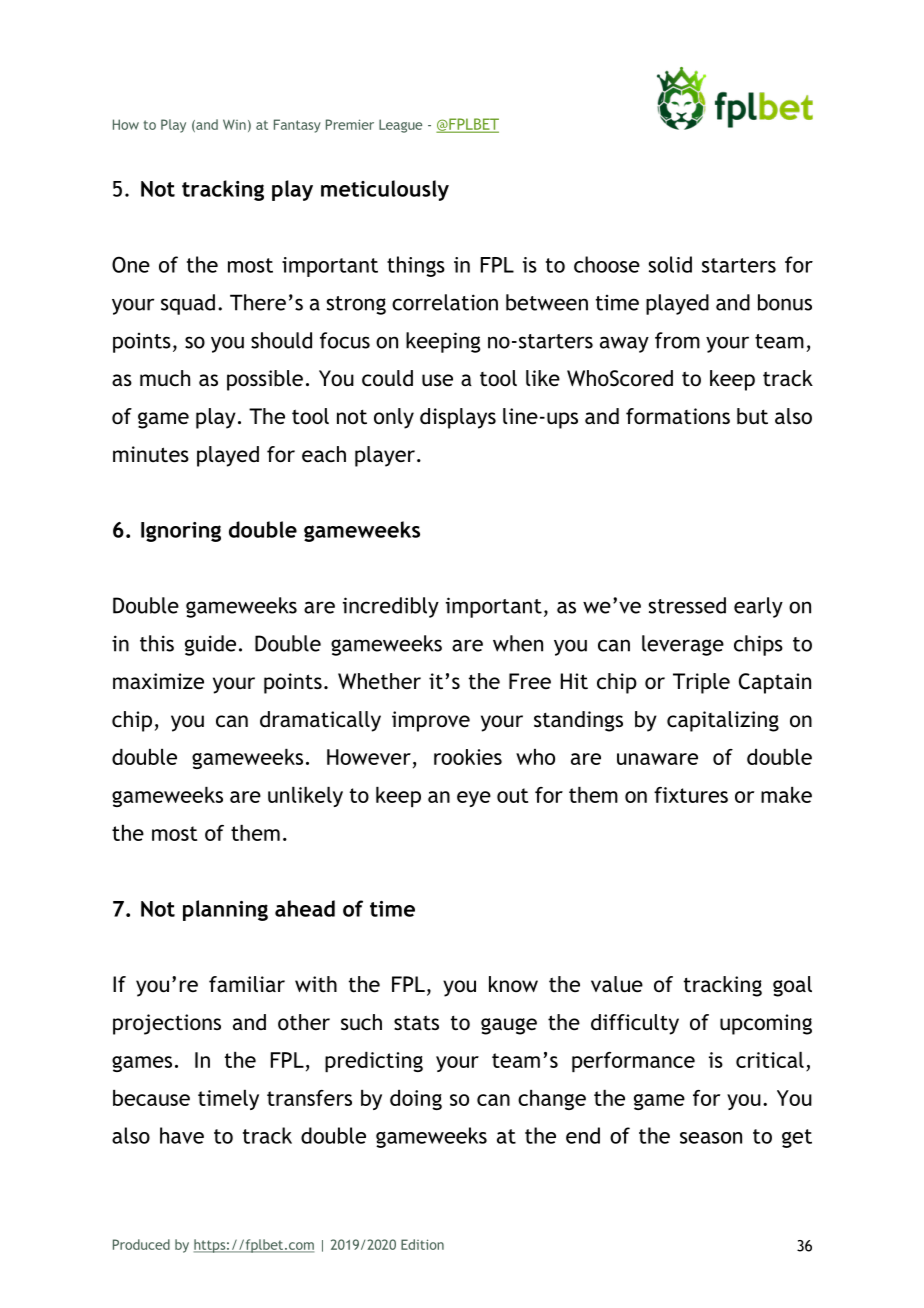  Describe the element at coordinates (234, 124) in the screenshot. I see `Win` at that location.
